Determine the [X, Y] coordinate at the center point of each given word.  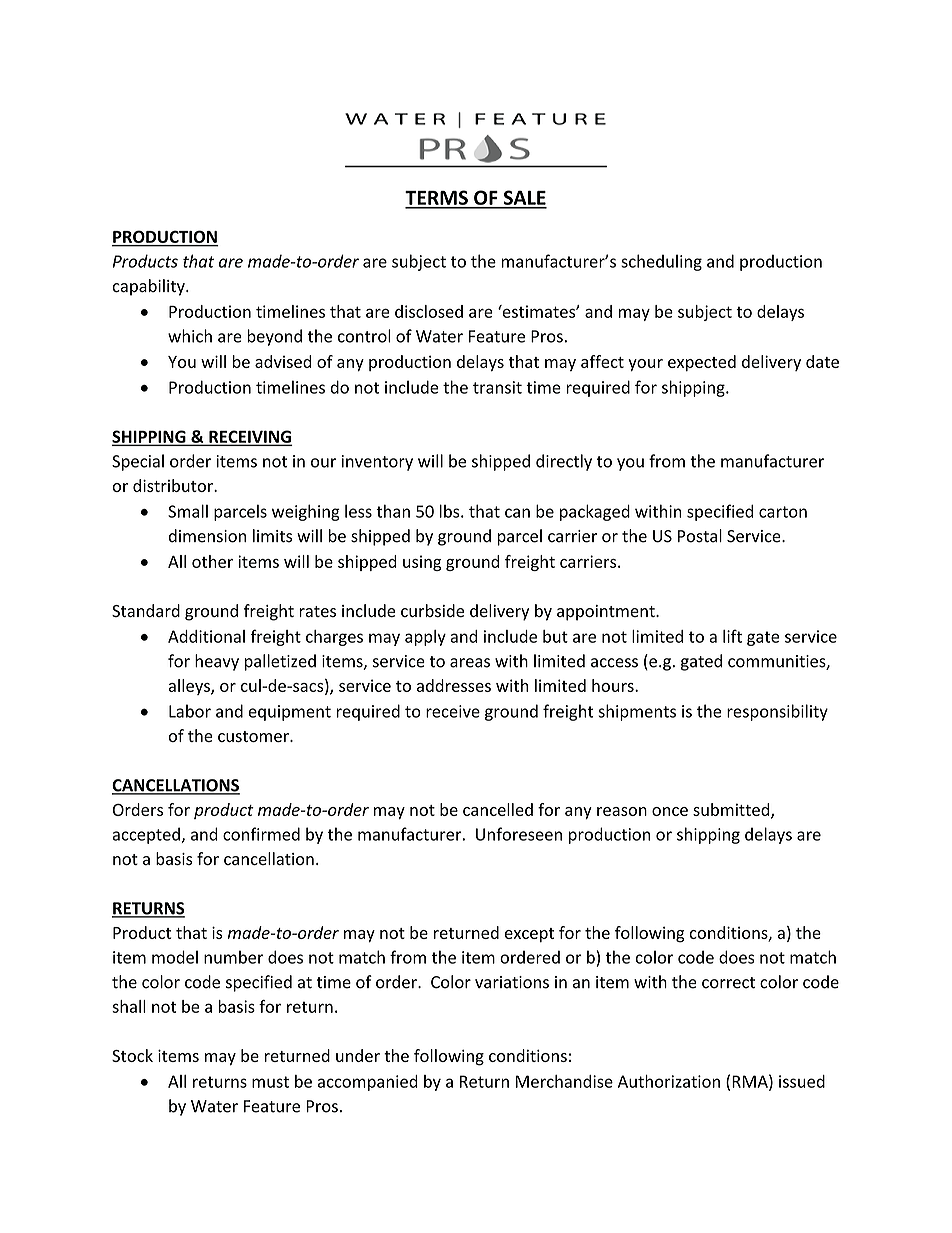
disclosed [429, 311]
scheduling [661, 262]
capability [149, 287]
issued [802, 1081]
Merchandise [564, 1081]
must [270, 1082]
